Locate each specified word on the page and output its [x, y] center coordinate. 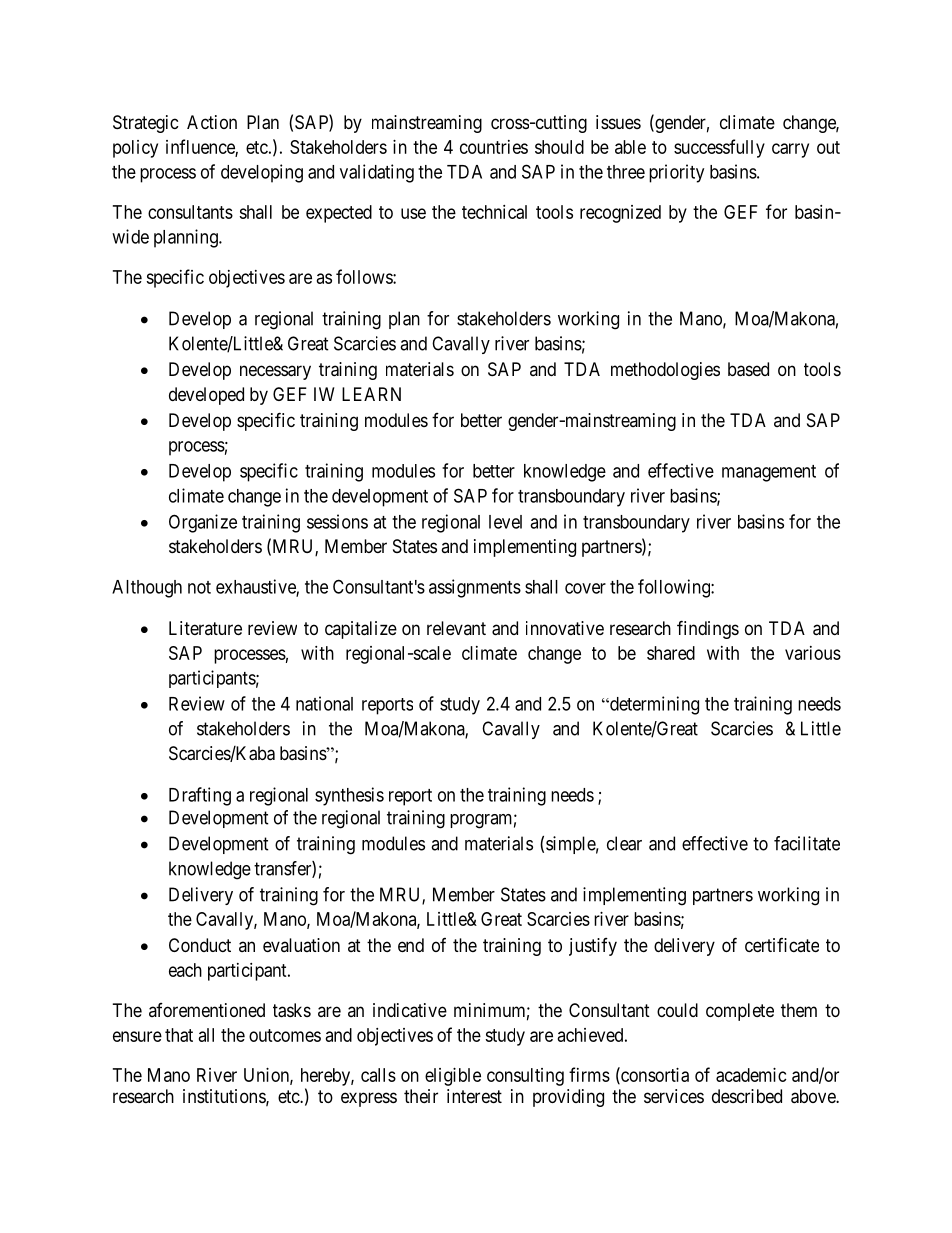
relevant [456, 628]
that [179, 1035]
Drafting [200, 796]
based [748, 369]
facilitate [807, 843]
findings [708, 629]
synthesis [349, 796]
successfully [719, 148]
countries [494, 147]
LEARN [371, 394]
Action [212, 122]
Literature [205, 628]
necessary [275, 372]
